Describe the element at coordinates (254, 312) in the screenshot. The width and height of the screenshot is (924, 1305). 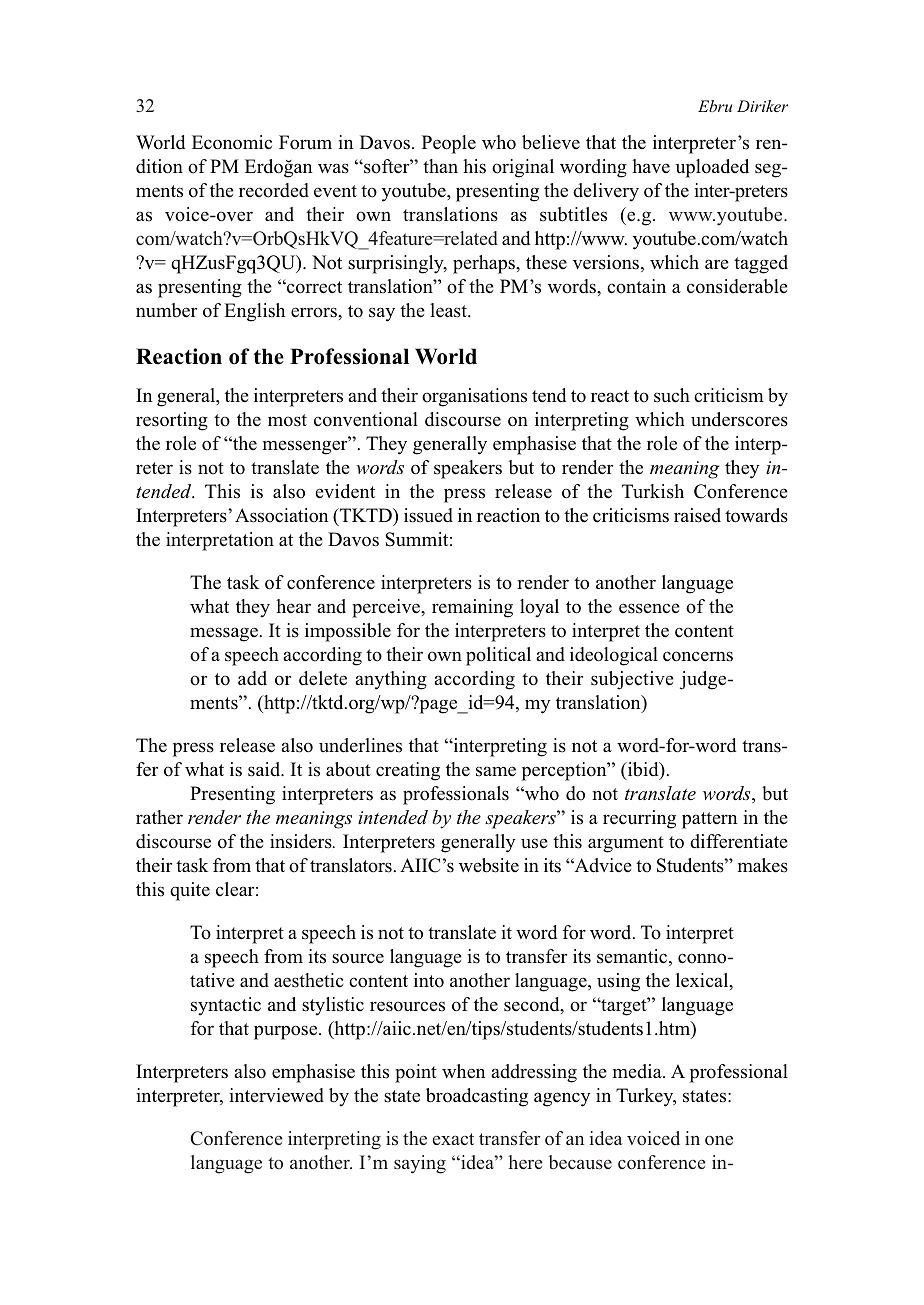
I see `English` at that location.
